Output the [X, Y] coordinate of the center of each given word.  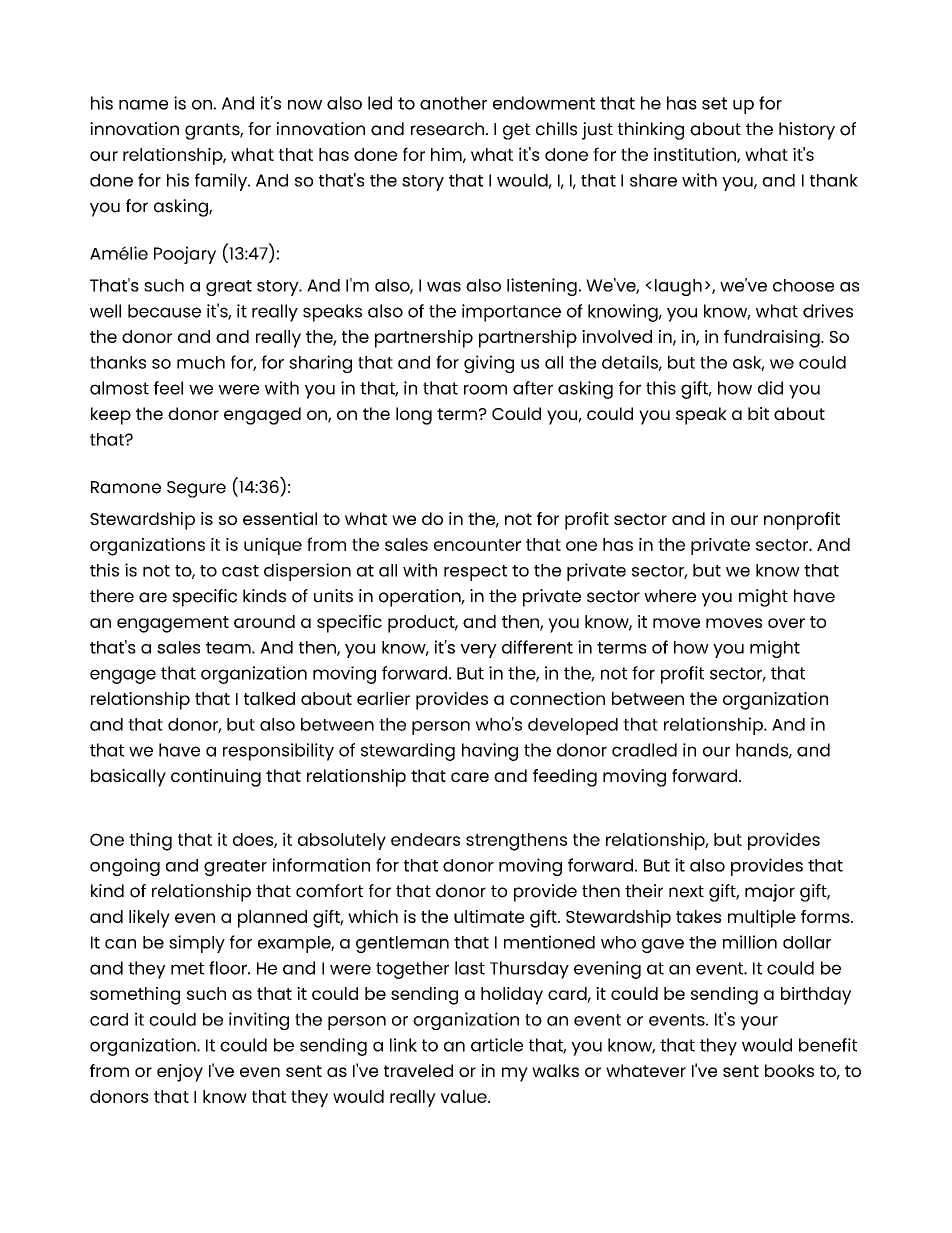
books [789, 1070]
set [714, 103]
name [143, 105]
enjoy [180, 1073]
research [449, 129]
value [464, 1096]
